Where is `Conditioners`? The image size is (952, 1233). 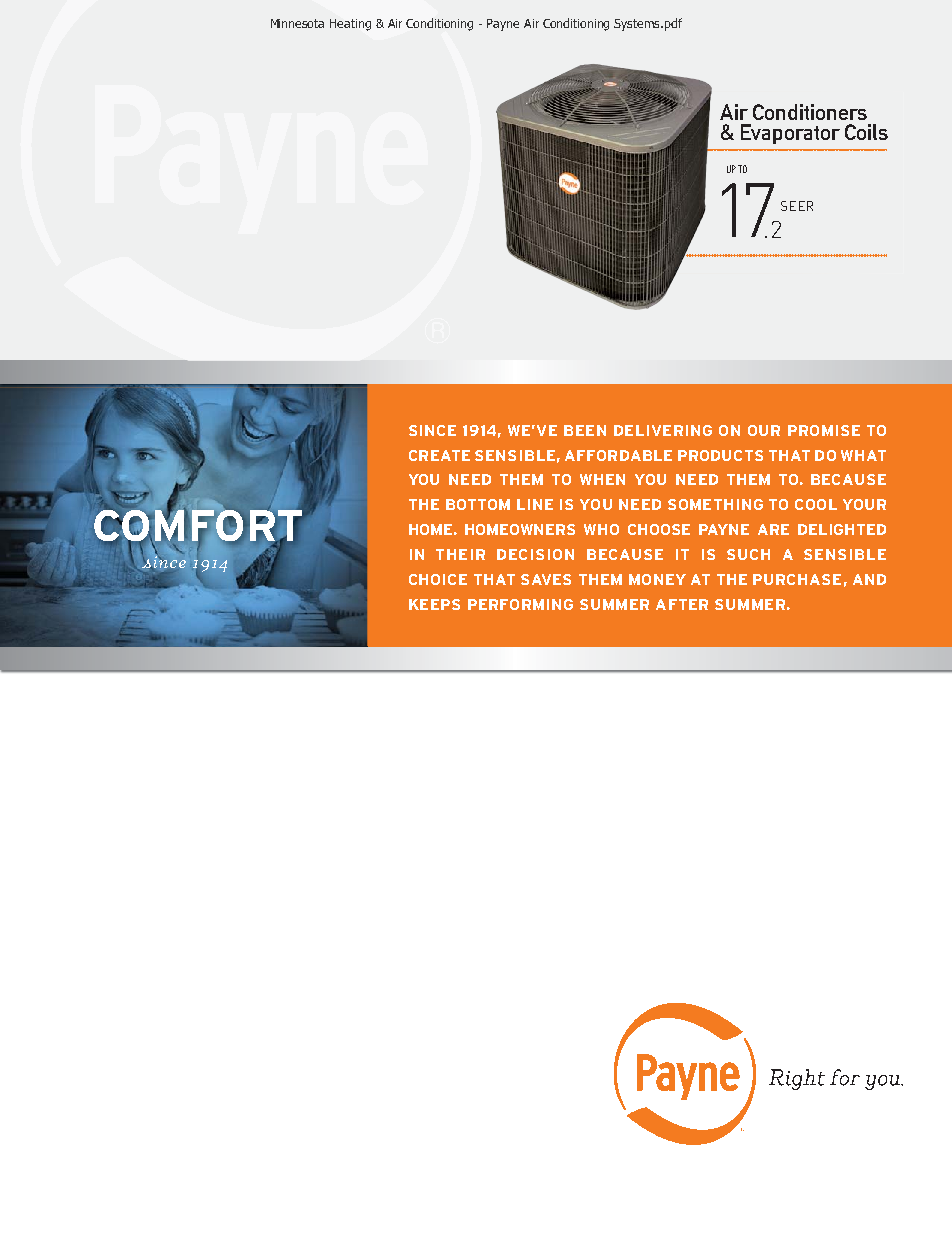
Conditioners is located at coordinates (810, 112).
